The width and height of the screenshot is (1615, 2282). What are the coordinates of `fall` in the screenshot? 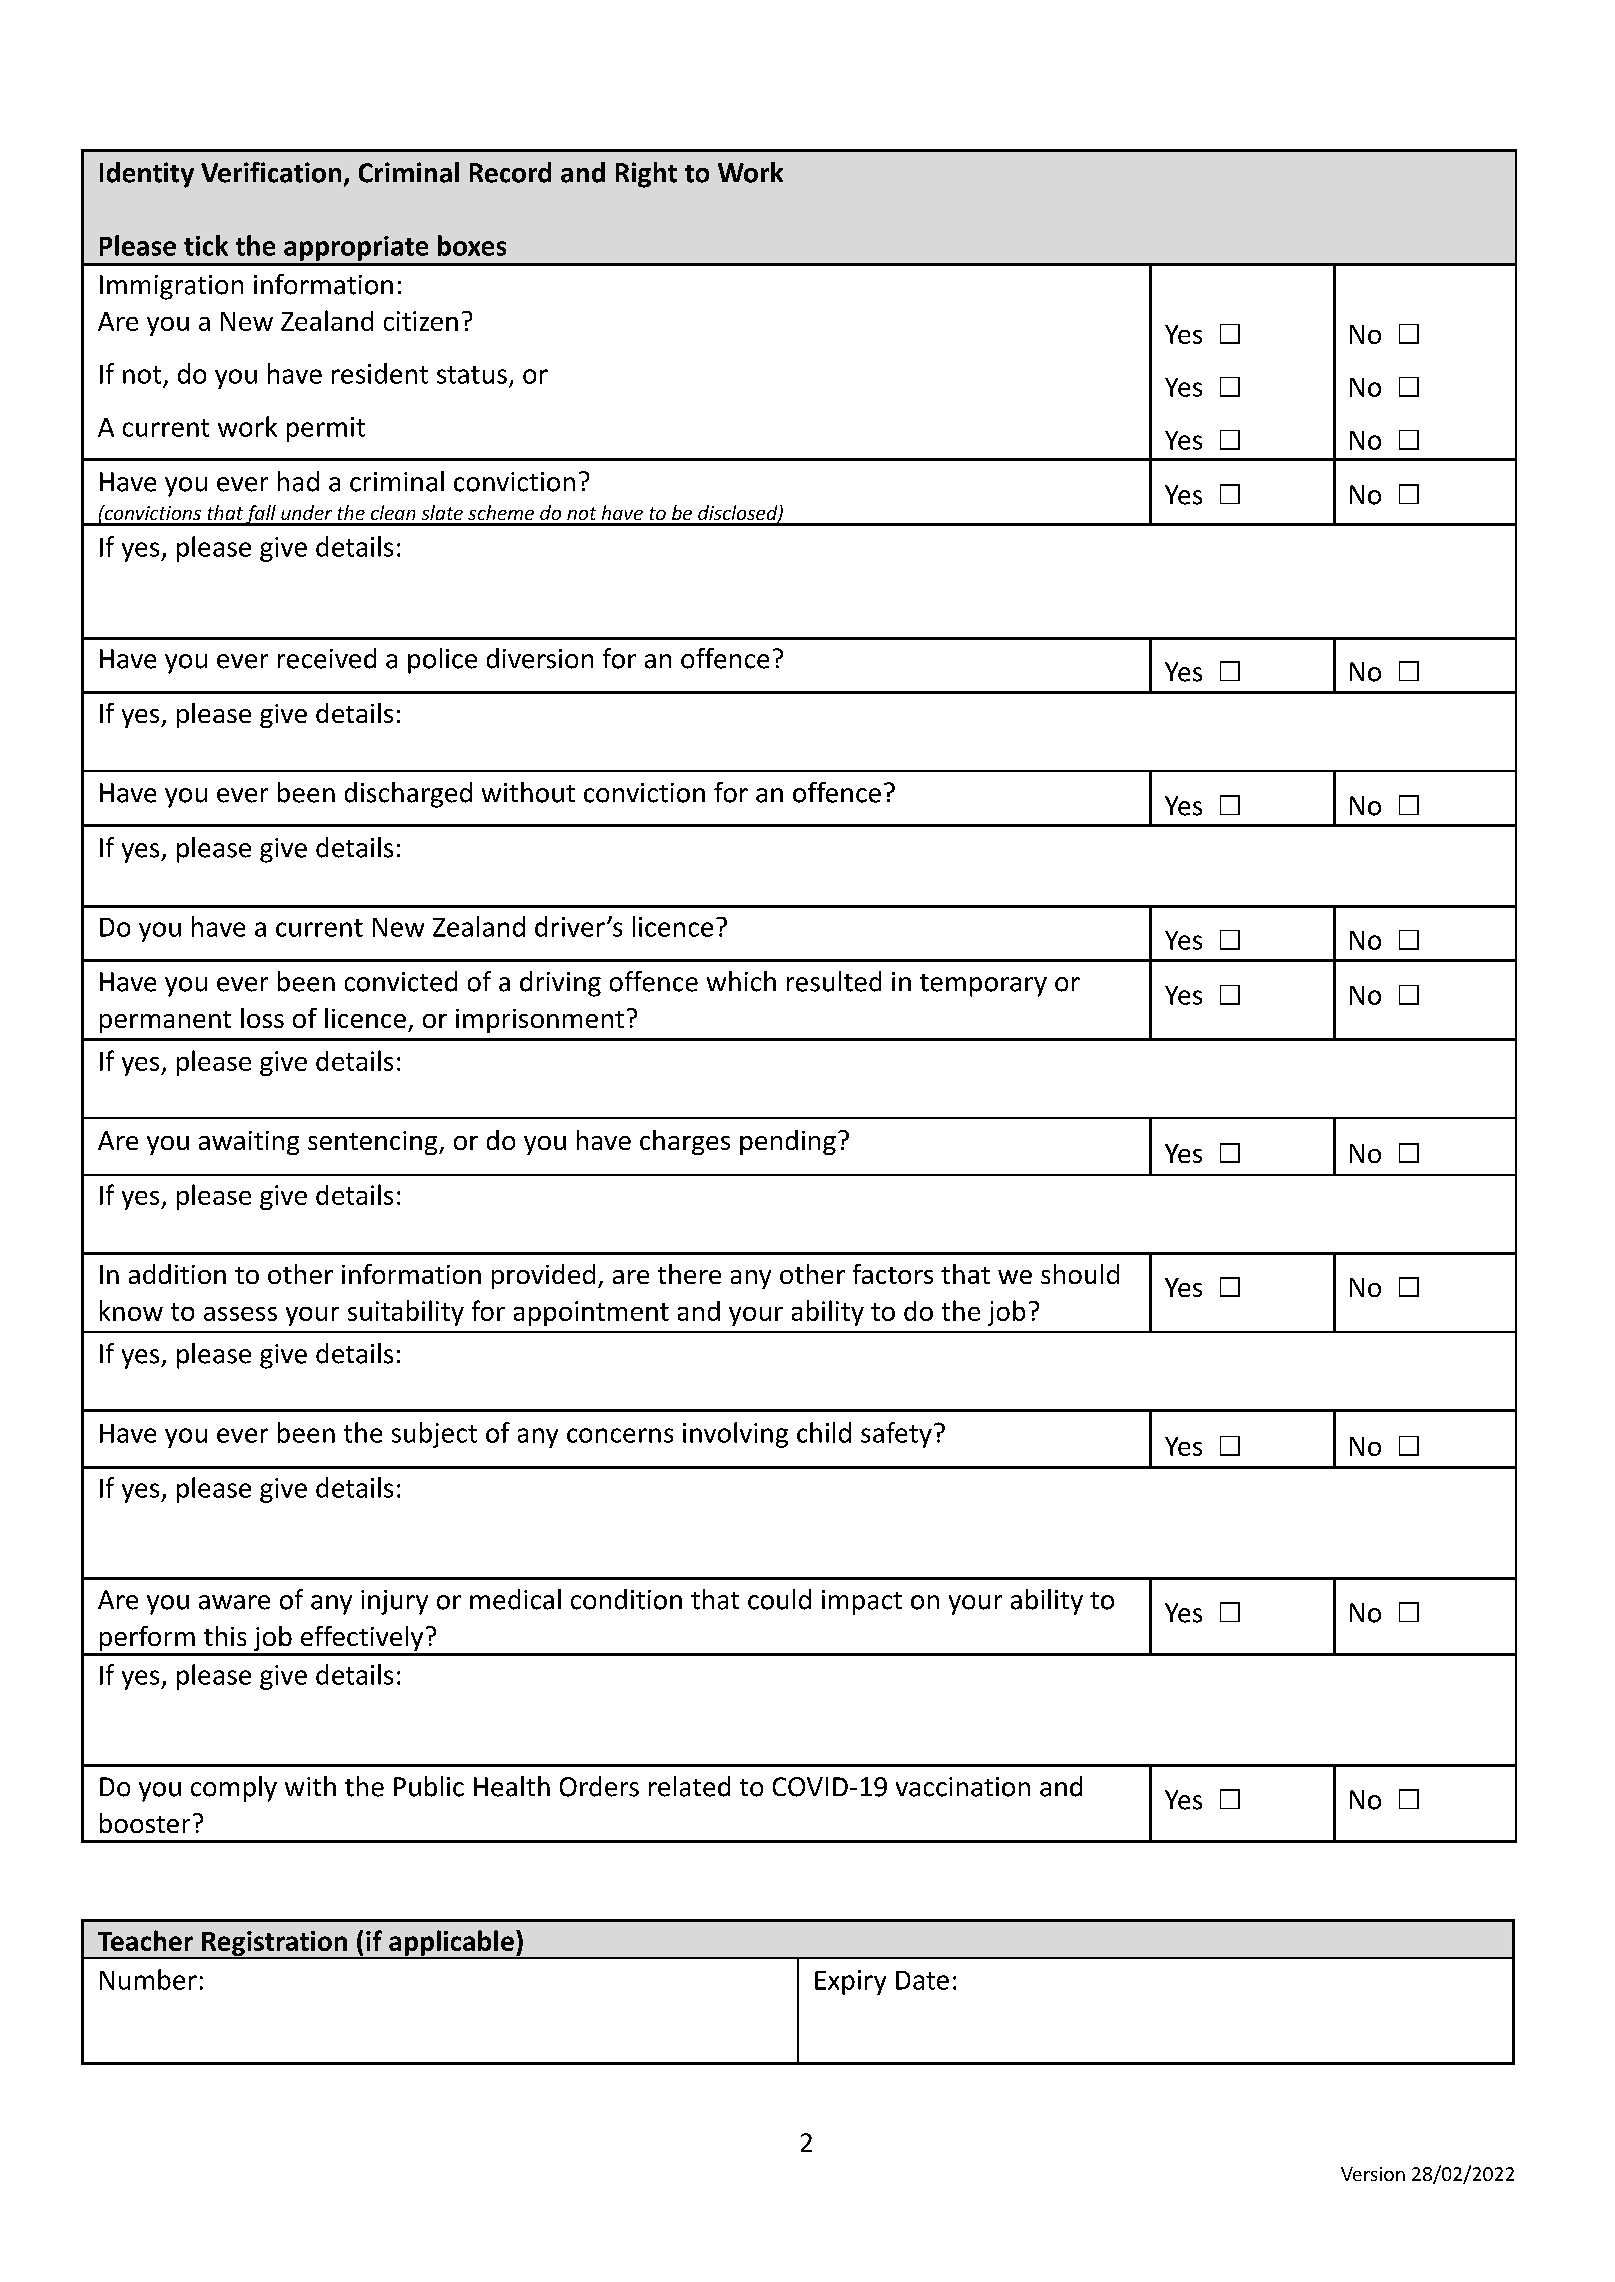 It's located at (261, 515).
